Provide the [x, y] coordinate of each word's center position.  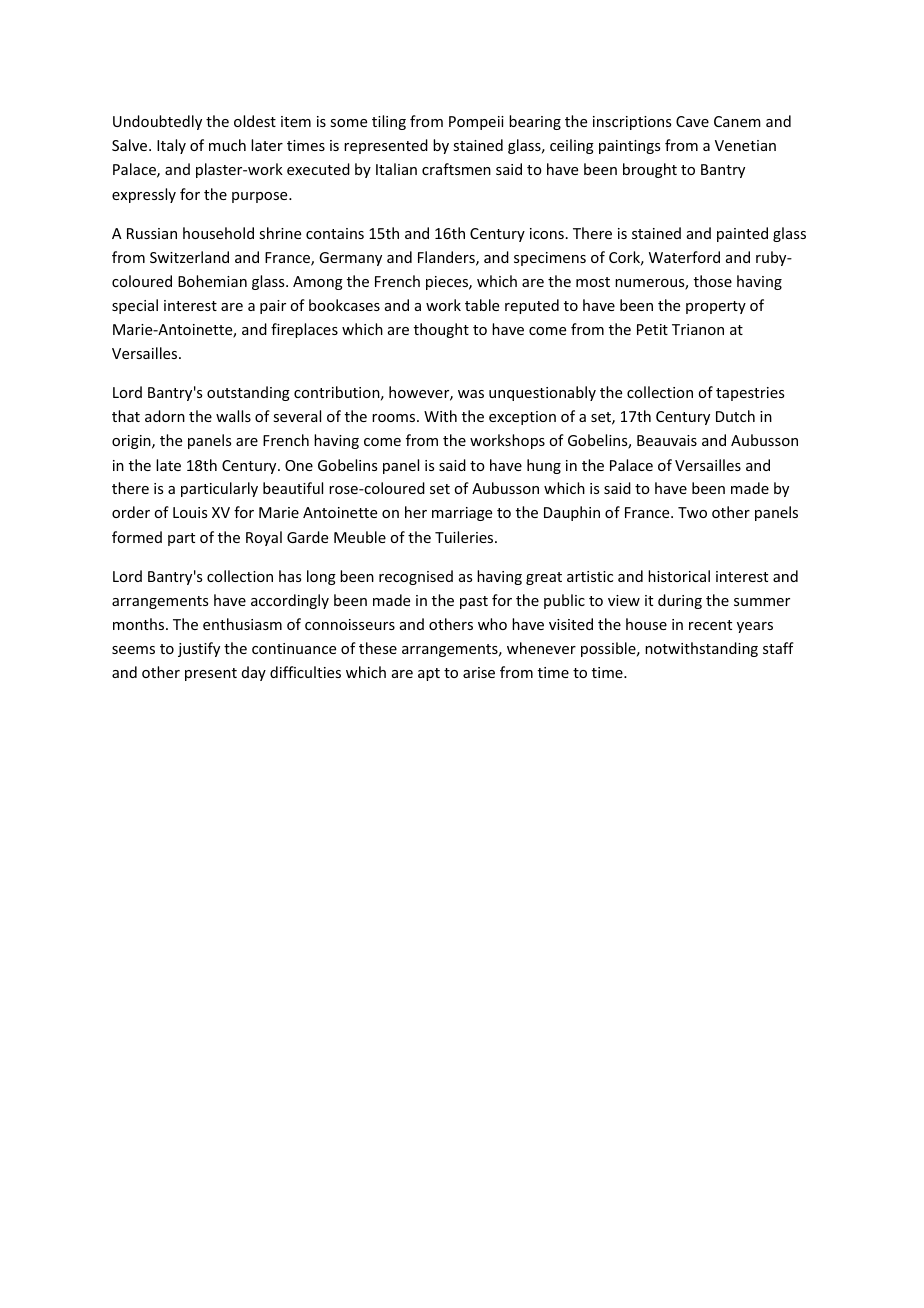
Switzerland [189, 257]
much [227, 145]
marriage [462, 514]
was [471, 394]
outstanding [248, 393]
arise [479, 672]
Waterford [684, 257]
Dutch [735, 416]
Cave [692, 121]
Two [692, 512]
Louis [190, 512]
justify [199, 649]
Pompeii [476, 123]
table [482, 305]
